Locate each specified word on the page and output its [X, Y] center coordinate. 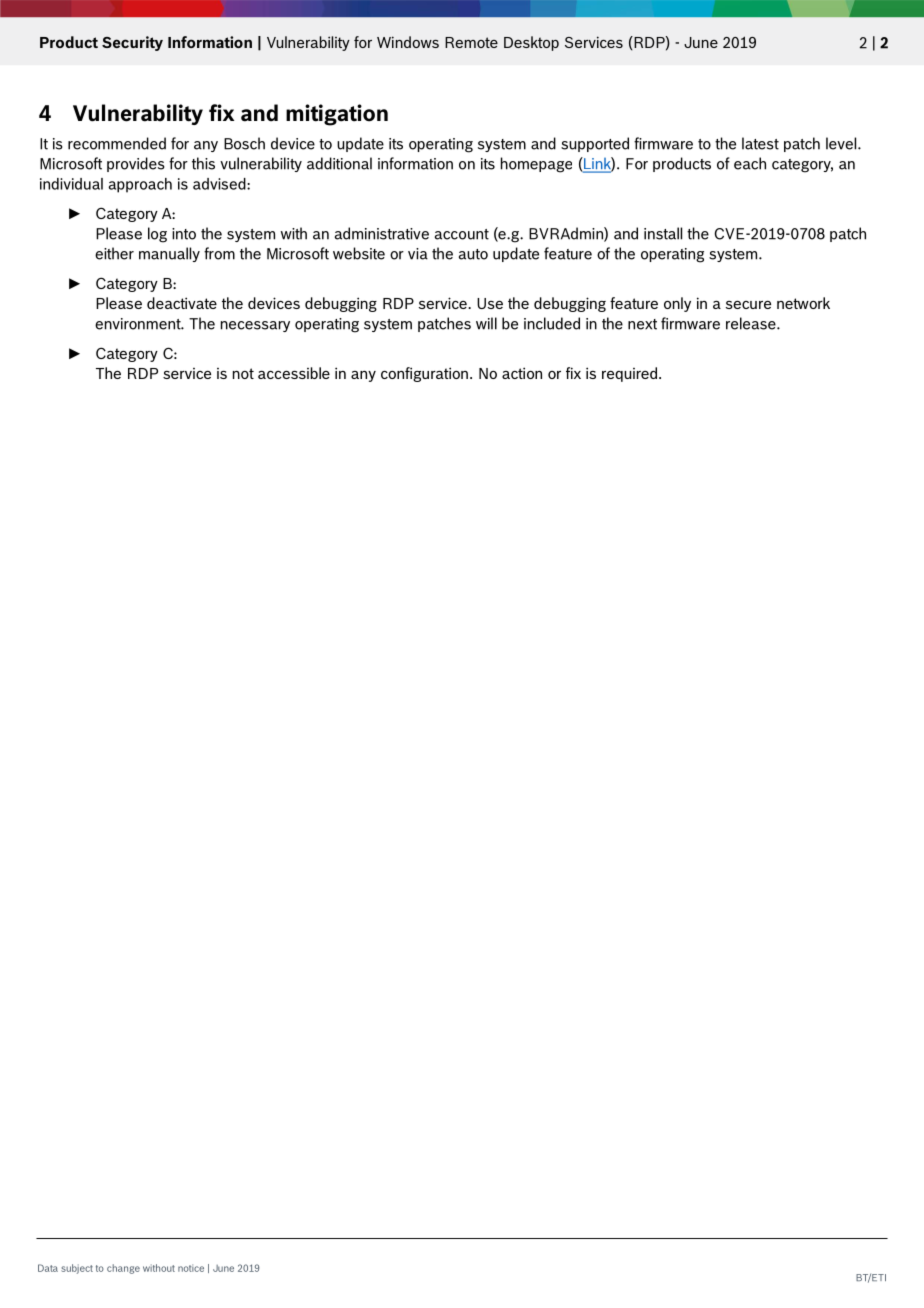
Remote [471, 42]
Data [48, 1268]
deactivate [182, 303]
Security [132, 43]
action [522, 373]
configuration [424, 374]
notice [191, 1268]
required [629, 374]
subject [77, 1269]
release [752, 323]
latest [760, 143]
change [123, 1269]
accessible [294, 373]
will [486, 323]
